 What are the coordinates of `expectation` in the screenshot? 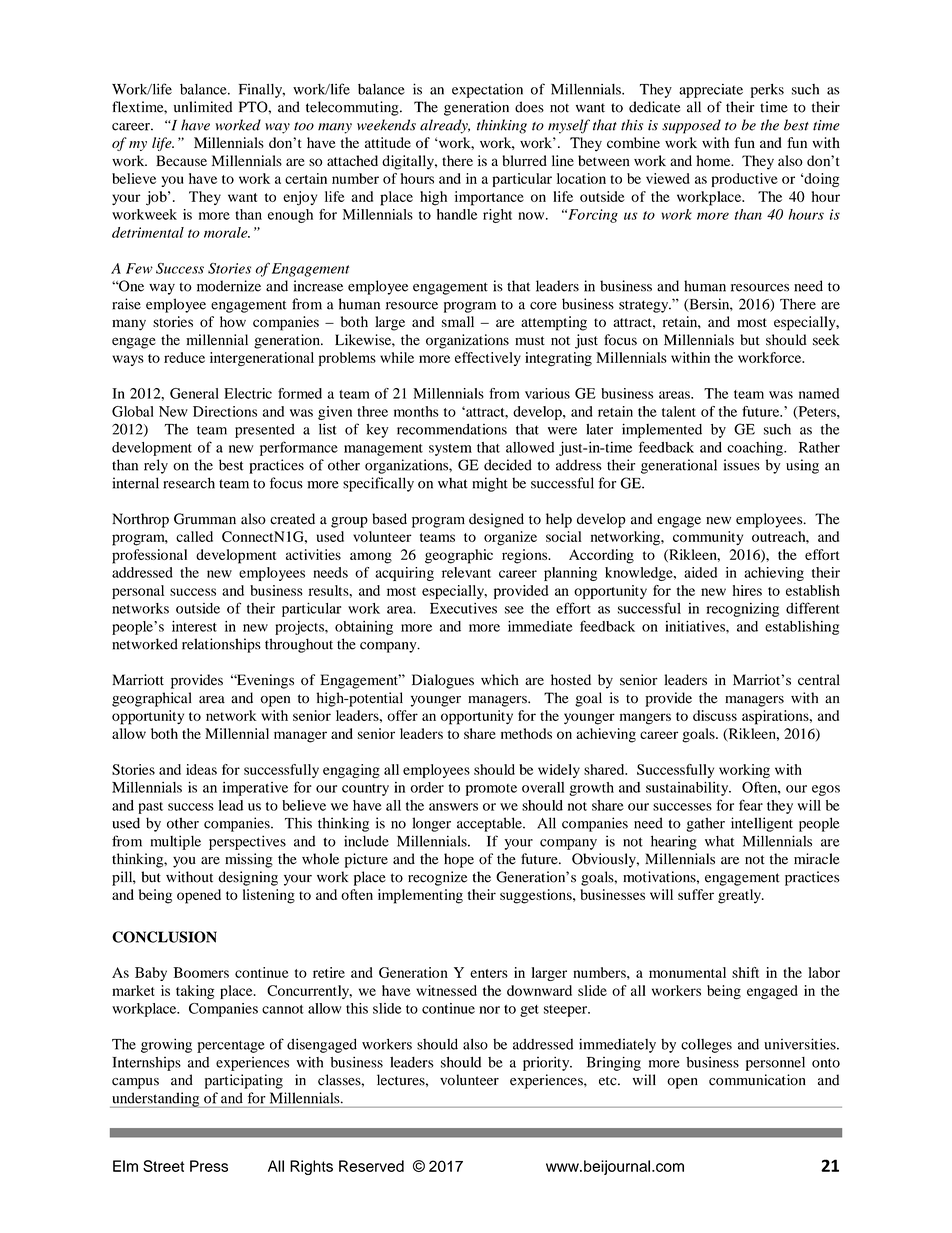 It's located at (487, 91).
